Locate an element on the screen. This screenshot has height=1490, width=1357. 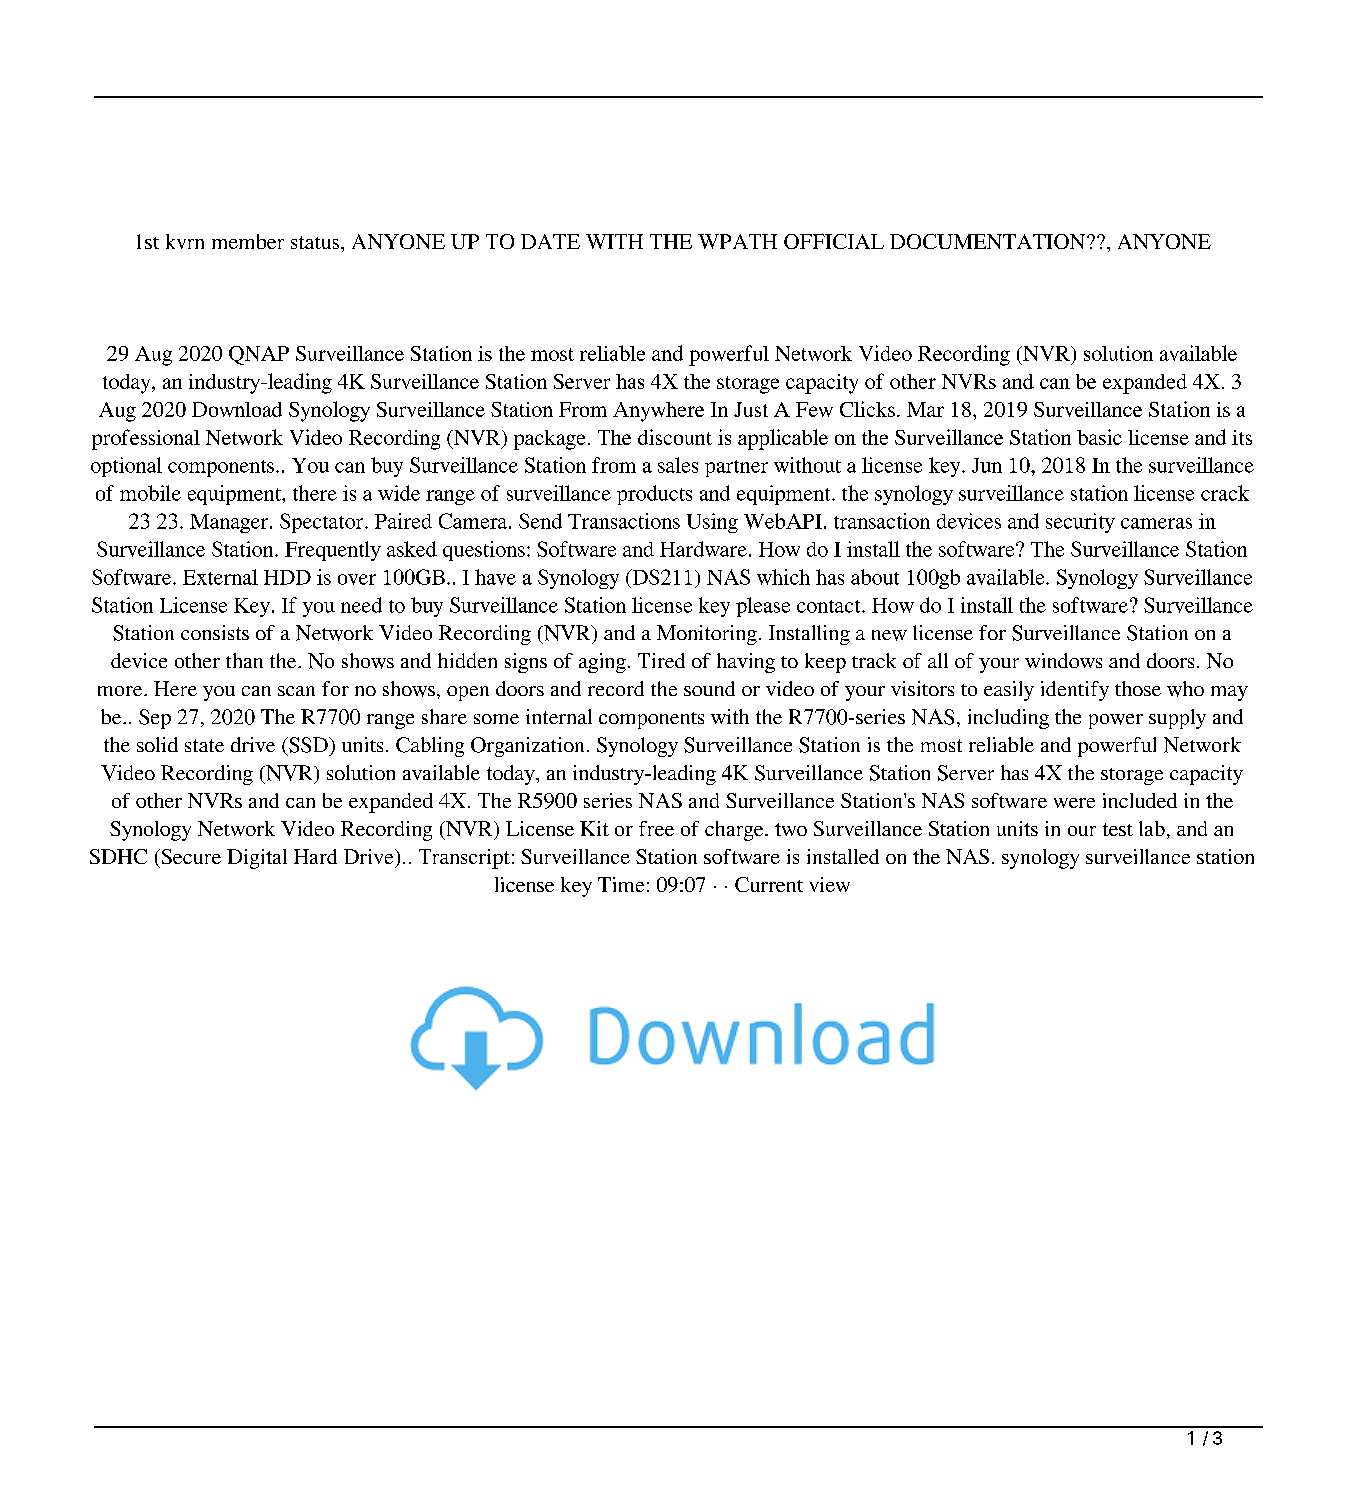
DOCUMENTATION is located at coordinates (989, 241).
